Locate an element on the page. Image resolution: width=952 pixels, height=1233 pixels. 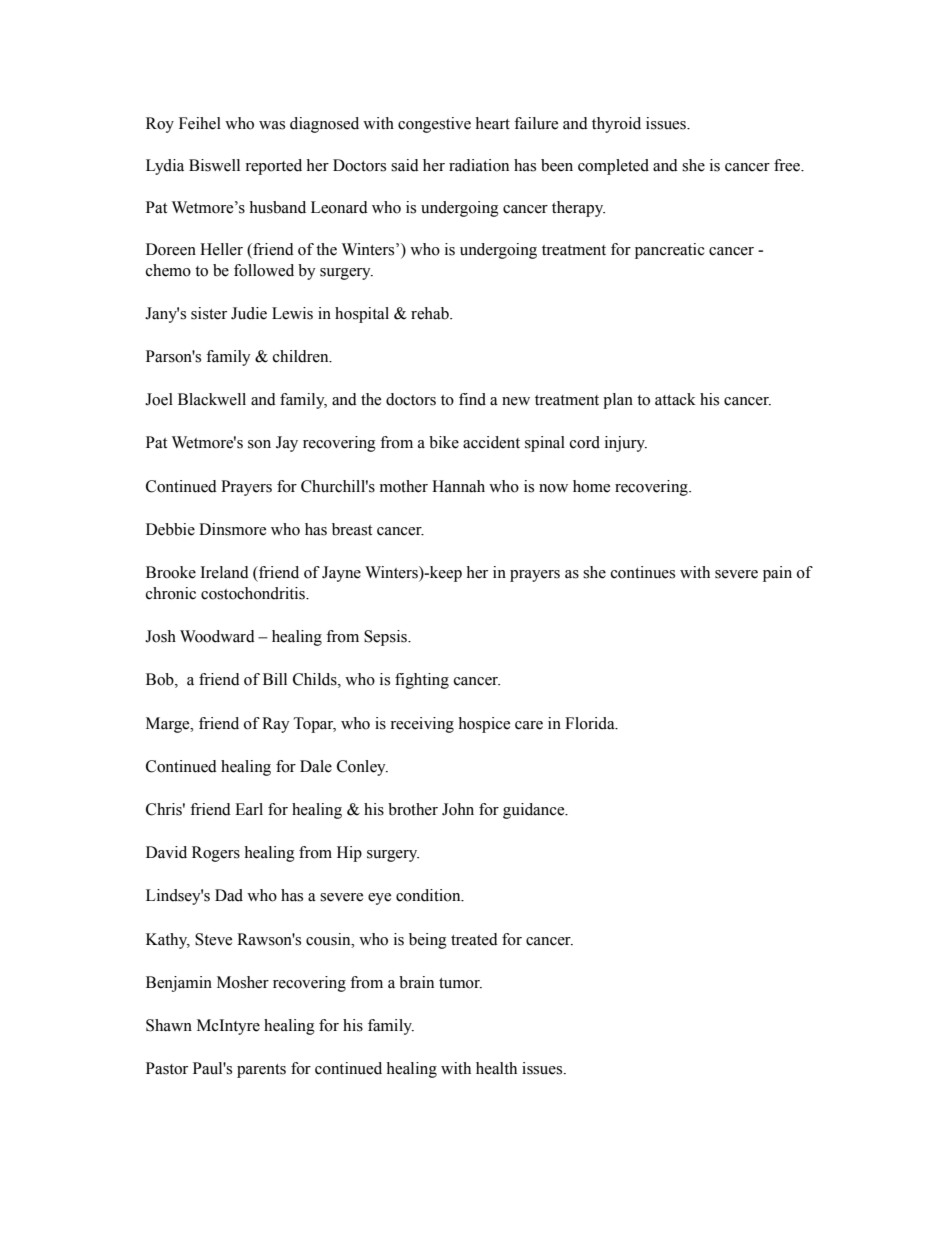
guidance is located at coordinates (535, 811).
